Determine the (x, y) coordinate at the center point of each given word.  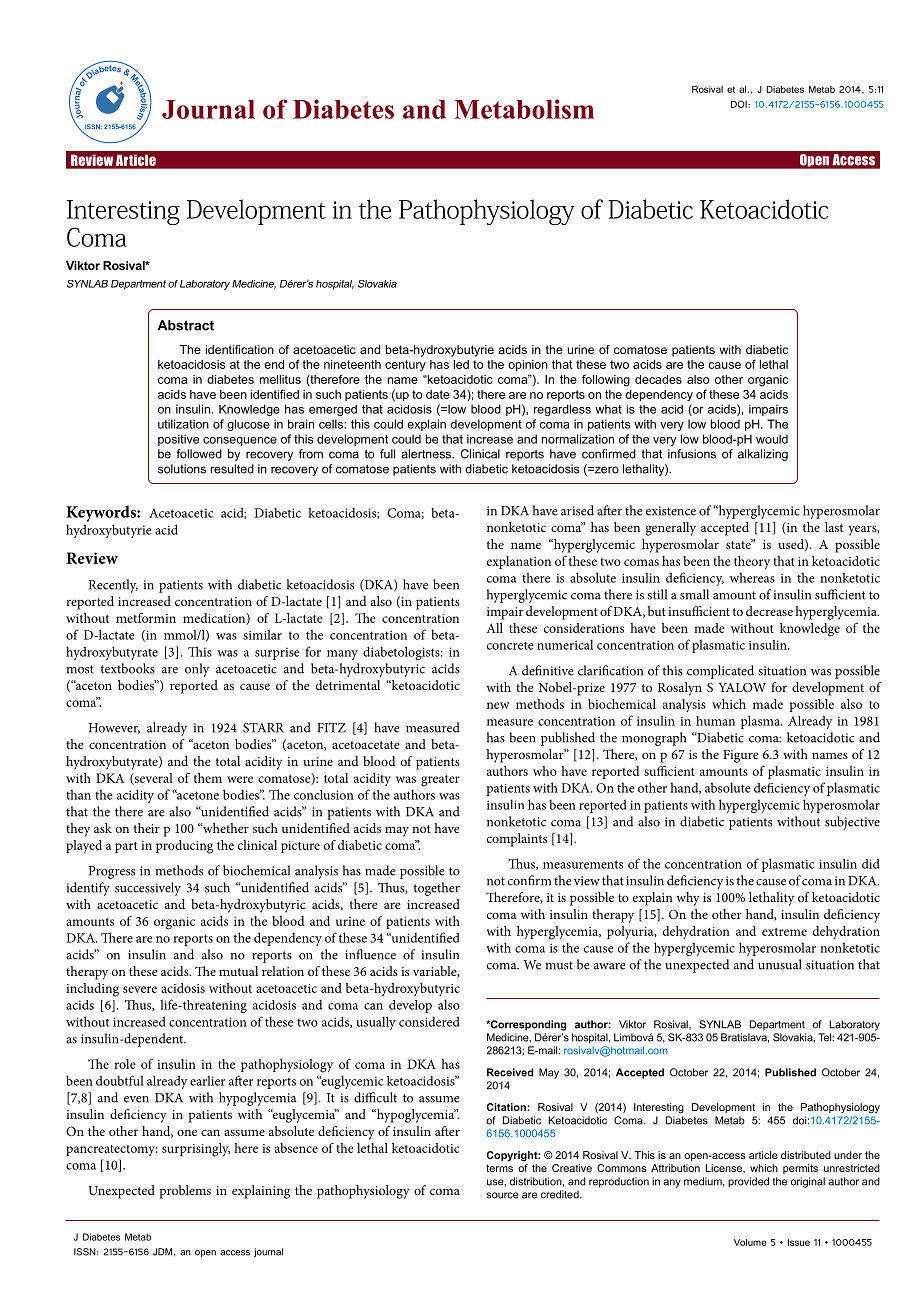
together (436, 889)
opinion (528, 366)
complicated (720, 672)
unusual (780, 964)
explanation (519, 562)
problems (185, 1192)
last (834, 527)
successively (148, 889)
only (197, 670)
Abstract (185, 325)
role (125, 1064)
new (498, 705)
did (870, 864)
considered (429, 1021)
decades (658, 379)
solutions (182, 469)
